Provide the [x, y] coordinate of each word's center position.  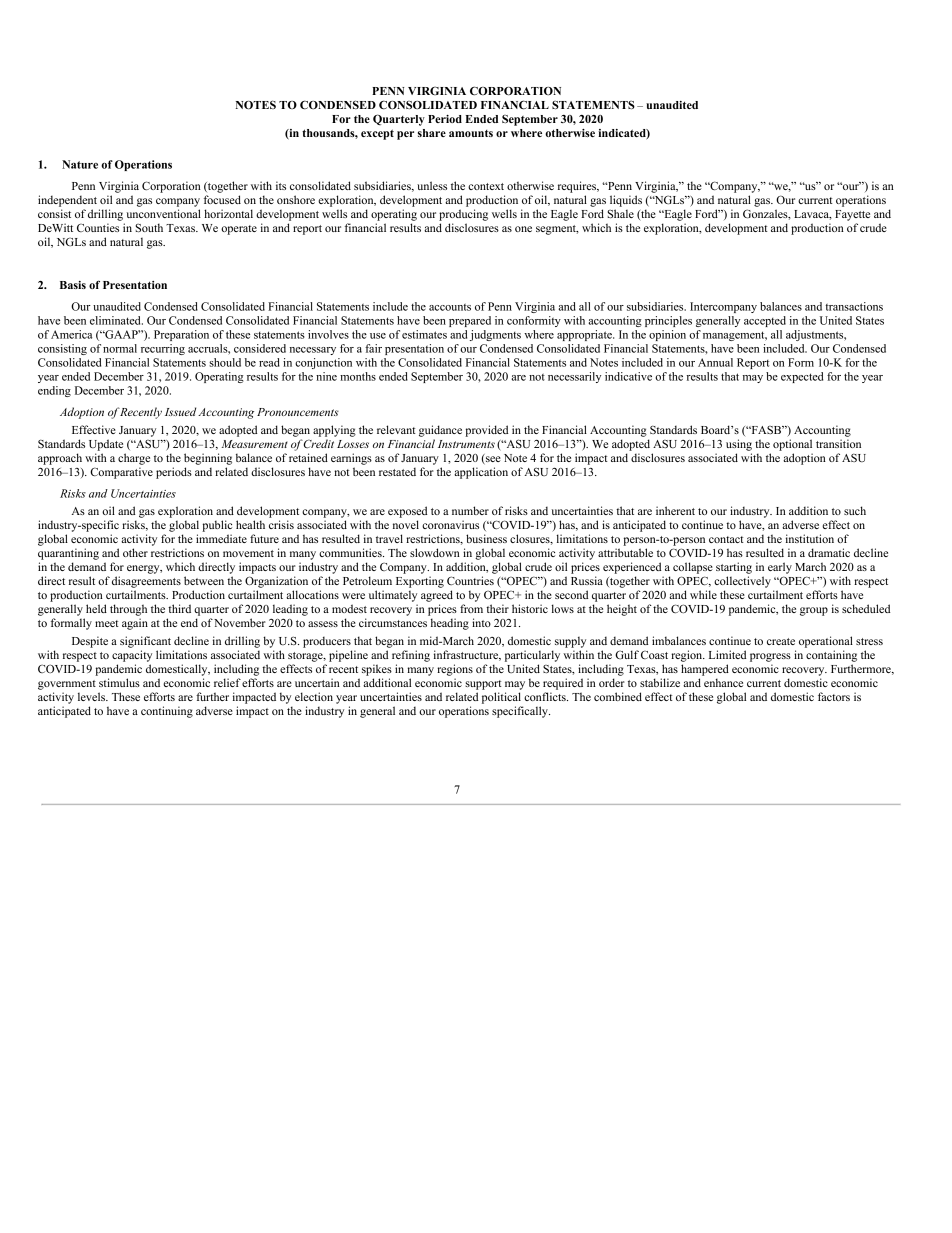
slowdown [435, 552]
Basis [73, 285]
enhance [723, 682]
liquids [626, 201]
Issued [180, 411]
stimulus [119, 682]
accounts [450, 307]
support [483, 685]
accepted [765, 321]
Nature [80, 164]
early [780, 568]
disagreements [146, 582]
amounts [471, 133]
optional [792, 445]
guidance [440, 431]
